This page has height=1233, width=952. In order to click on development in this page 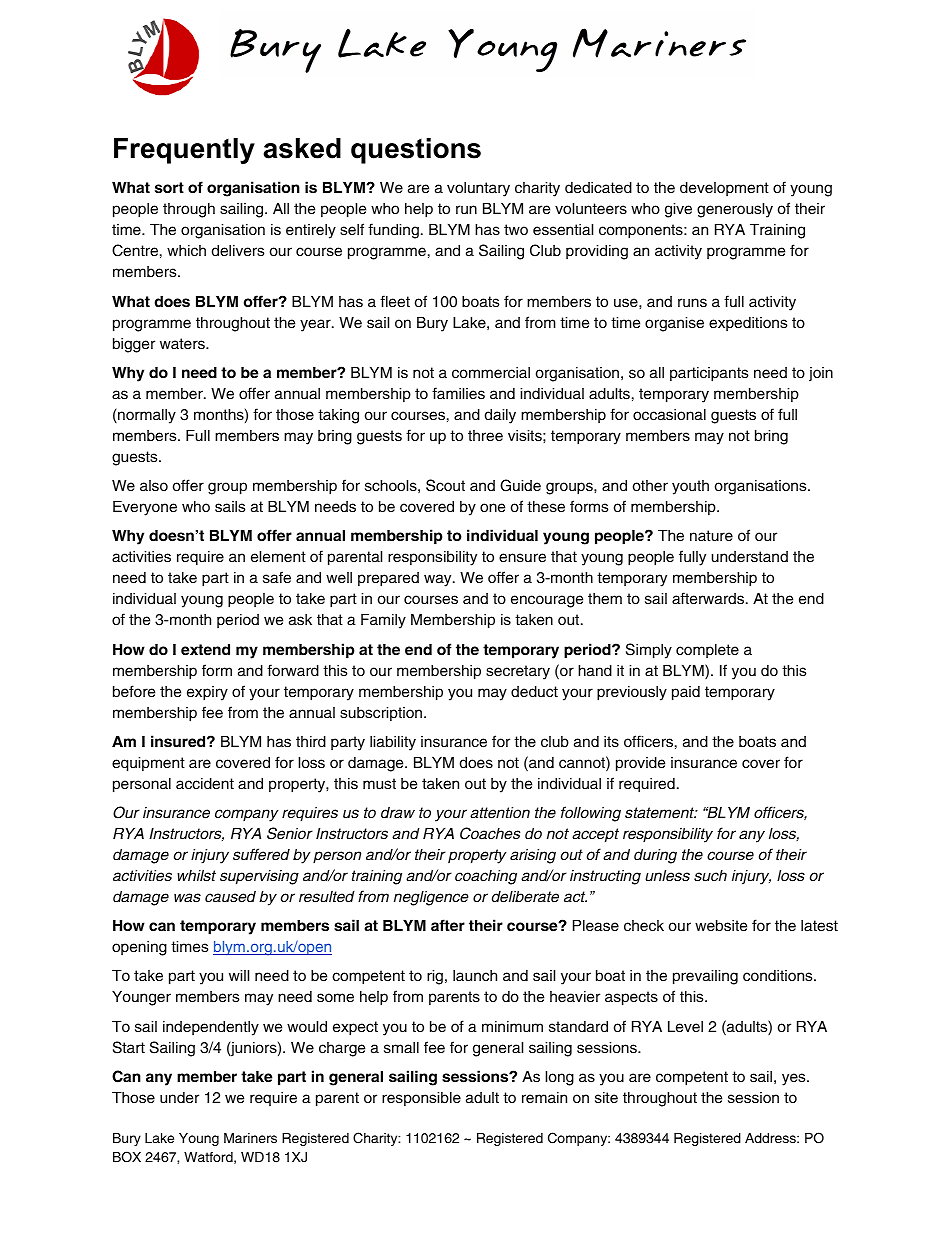, I will do `click(724, 189)`.
